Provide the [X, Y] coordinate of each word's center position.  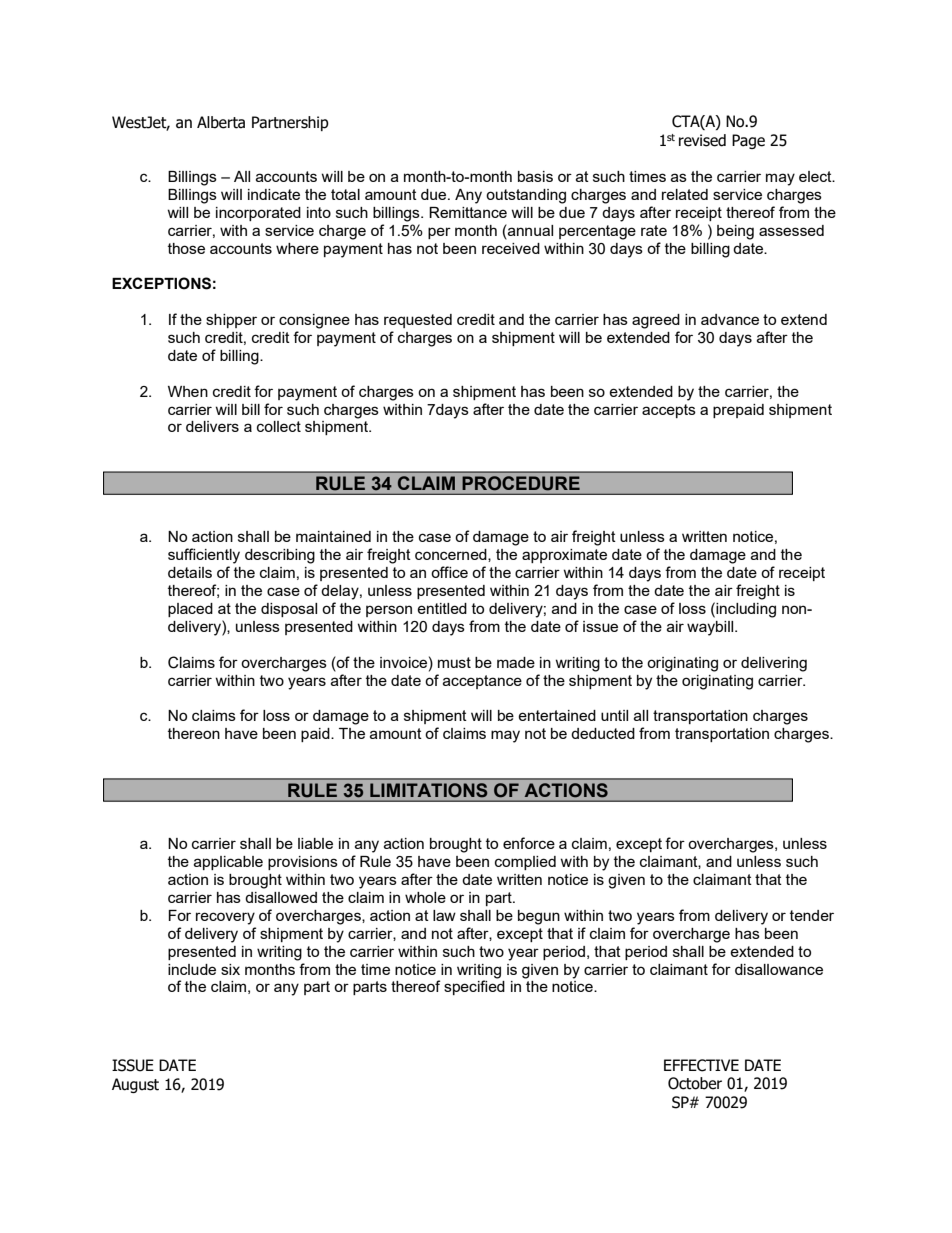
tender [812, 915]
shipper [231, 321]
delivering [774, 664]
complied [525, 863]
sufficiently [204, 556]
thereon [194, 733]
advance [730, 319]
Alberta [221, 122]
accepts [669, 411]
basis [535, 176]
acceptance [482, 682]
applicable [228, 863]
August [135, 1085]
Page [748, 141]
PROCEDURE [521, 483]
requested [418, 321]
